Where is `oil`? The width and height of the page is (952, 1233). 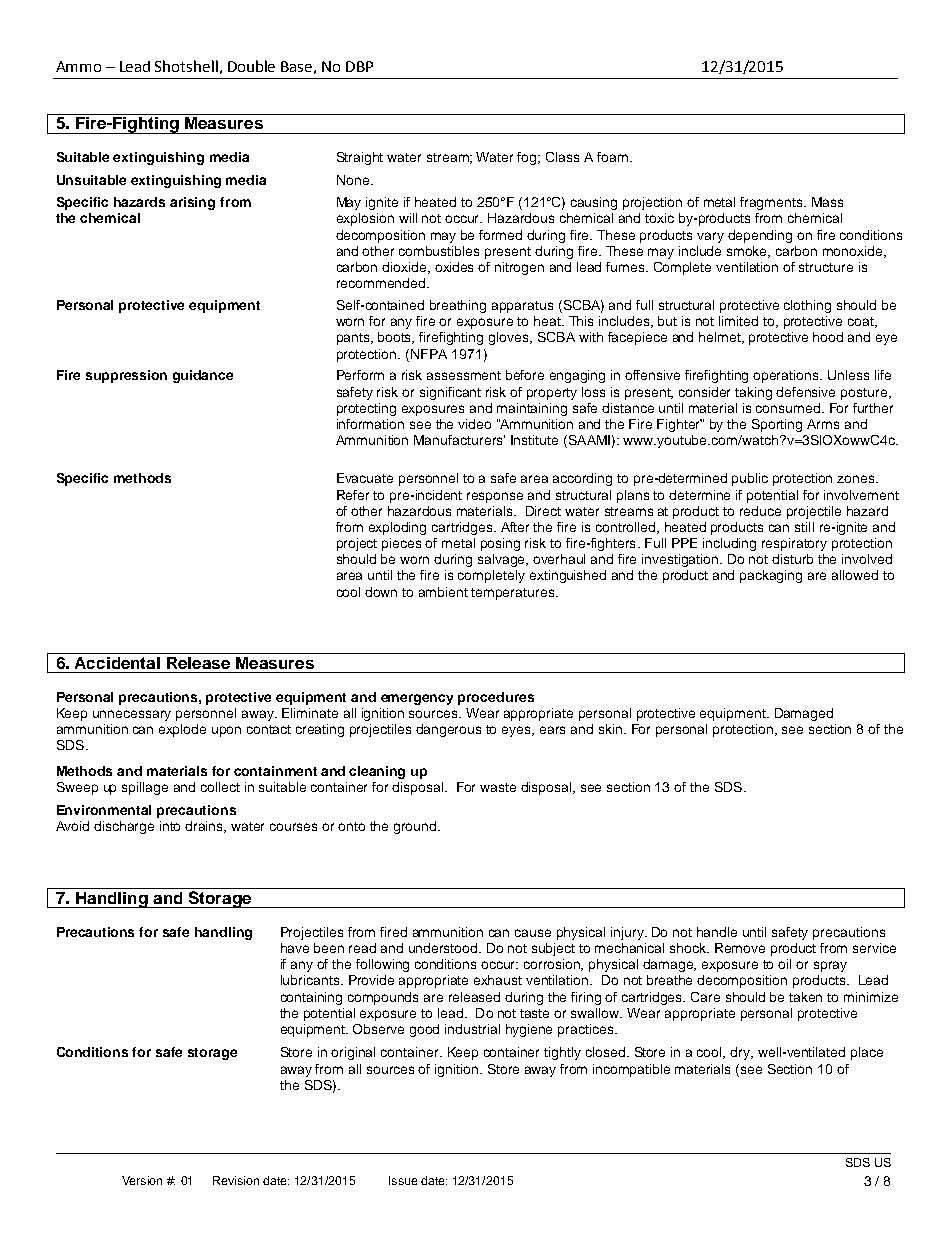 oil is located at coordinates (784, 964).
